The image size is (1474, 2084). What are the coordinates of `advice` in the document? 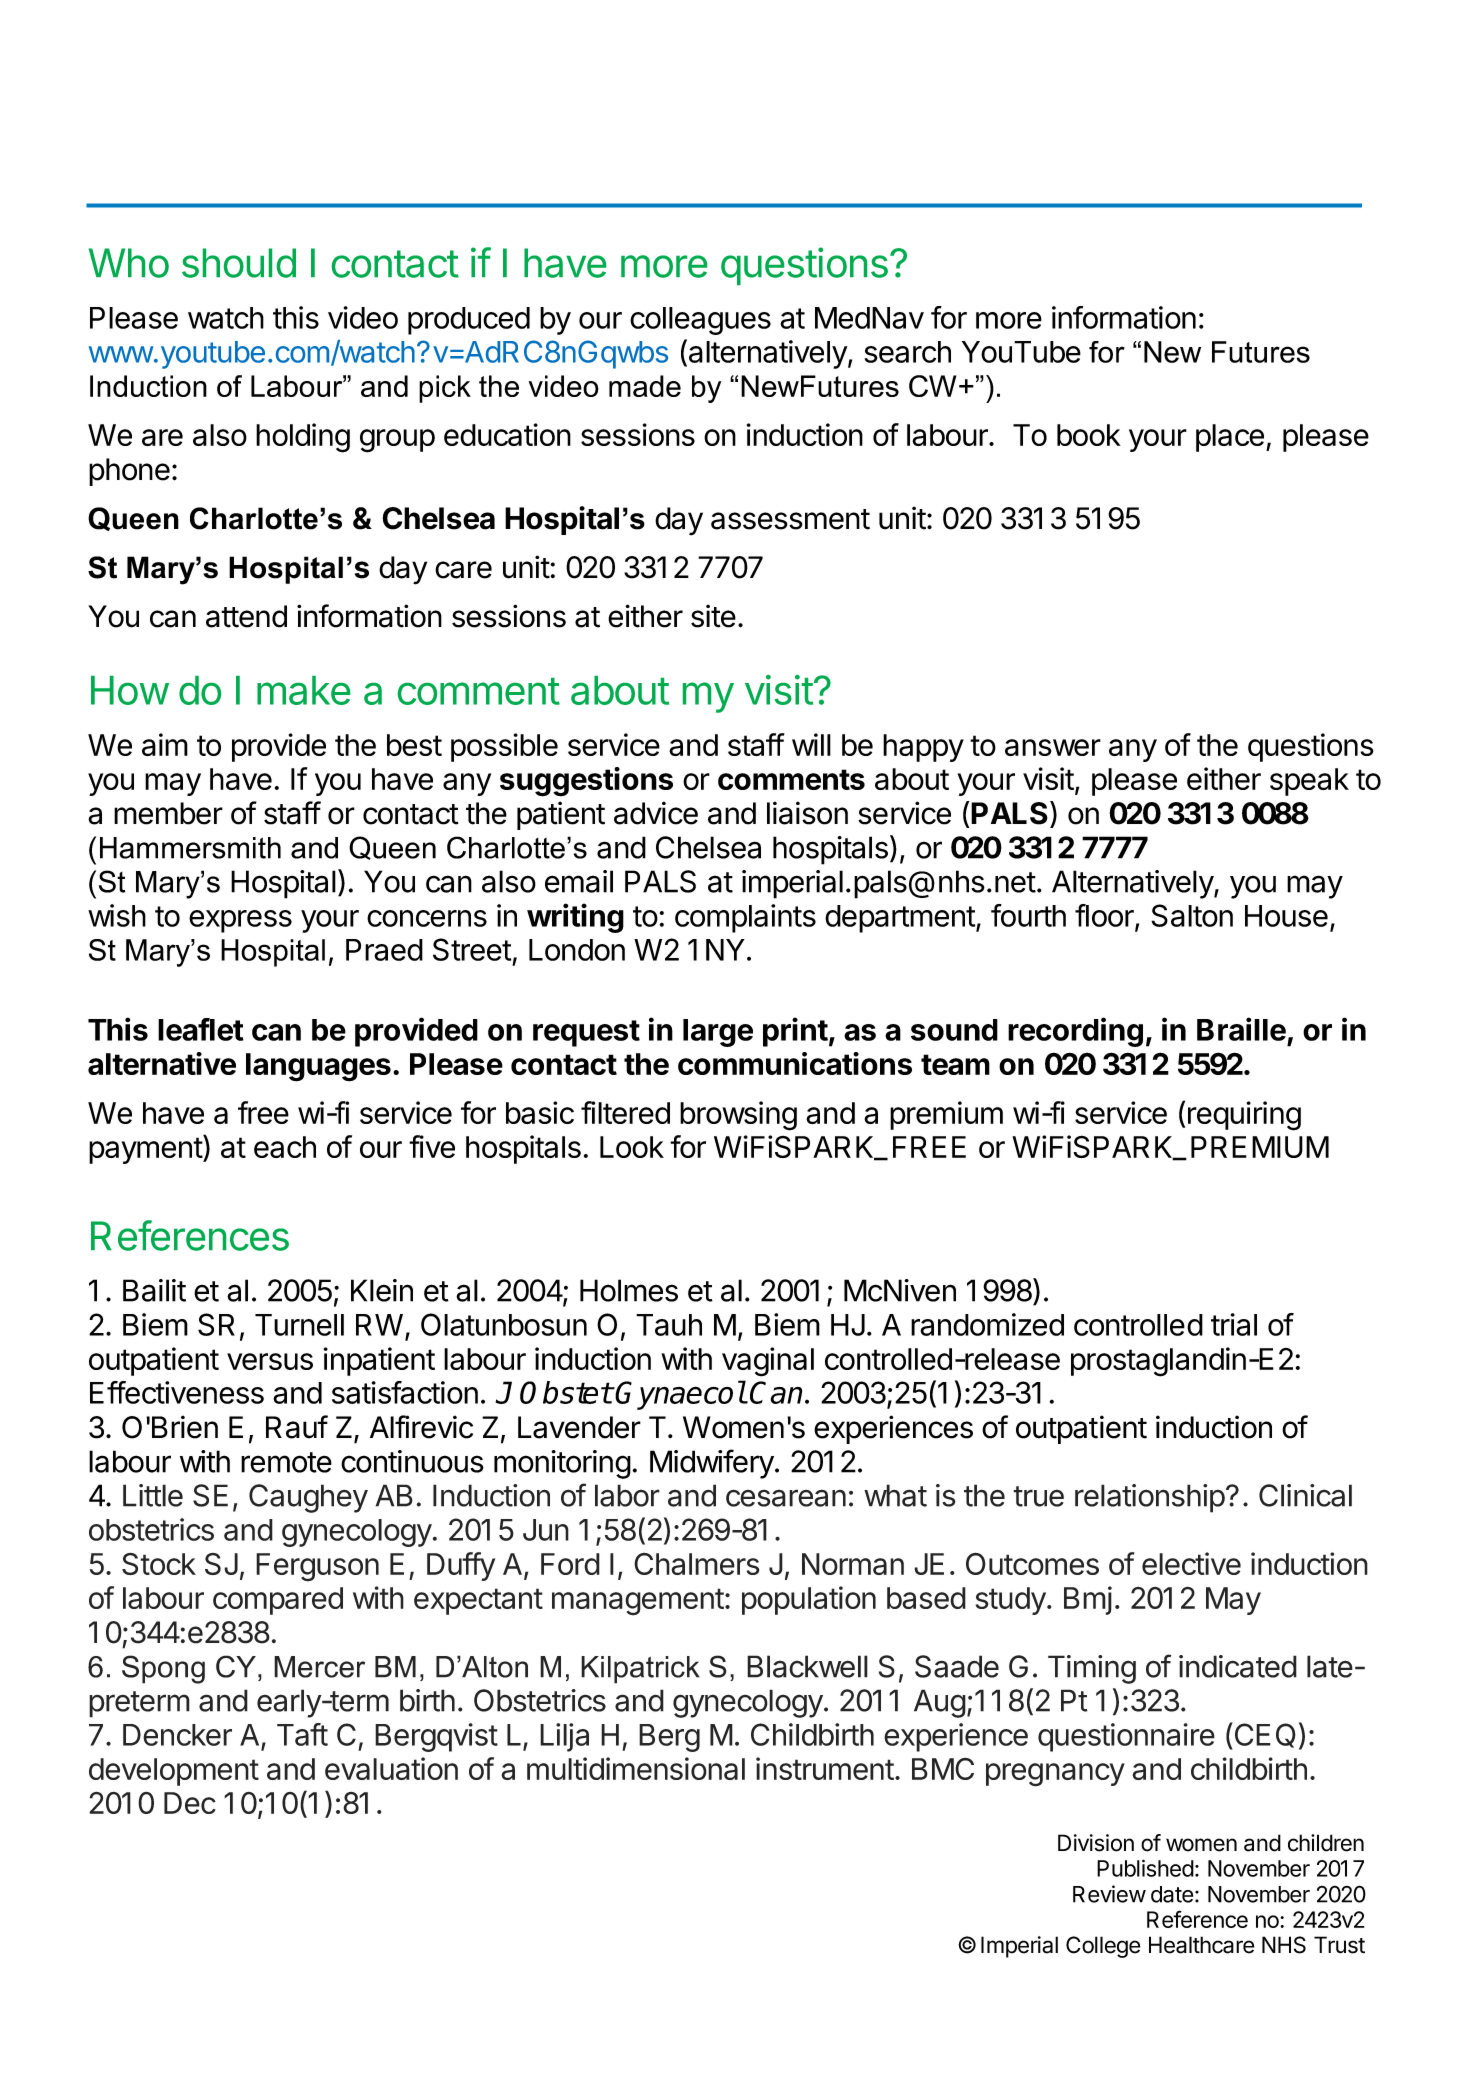 It's located at (656, 813).
